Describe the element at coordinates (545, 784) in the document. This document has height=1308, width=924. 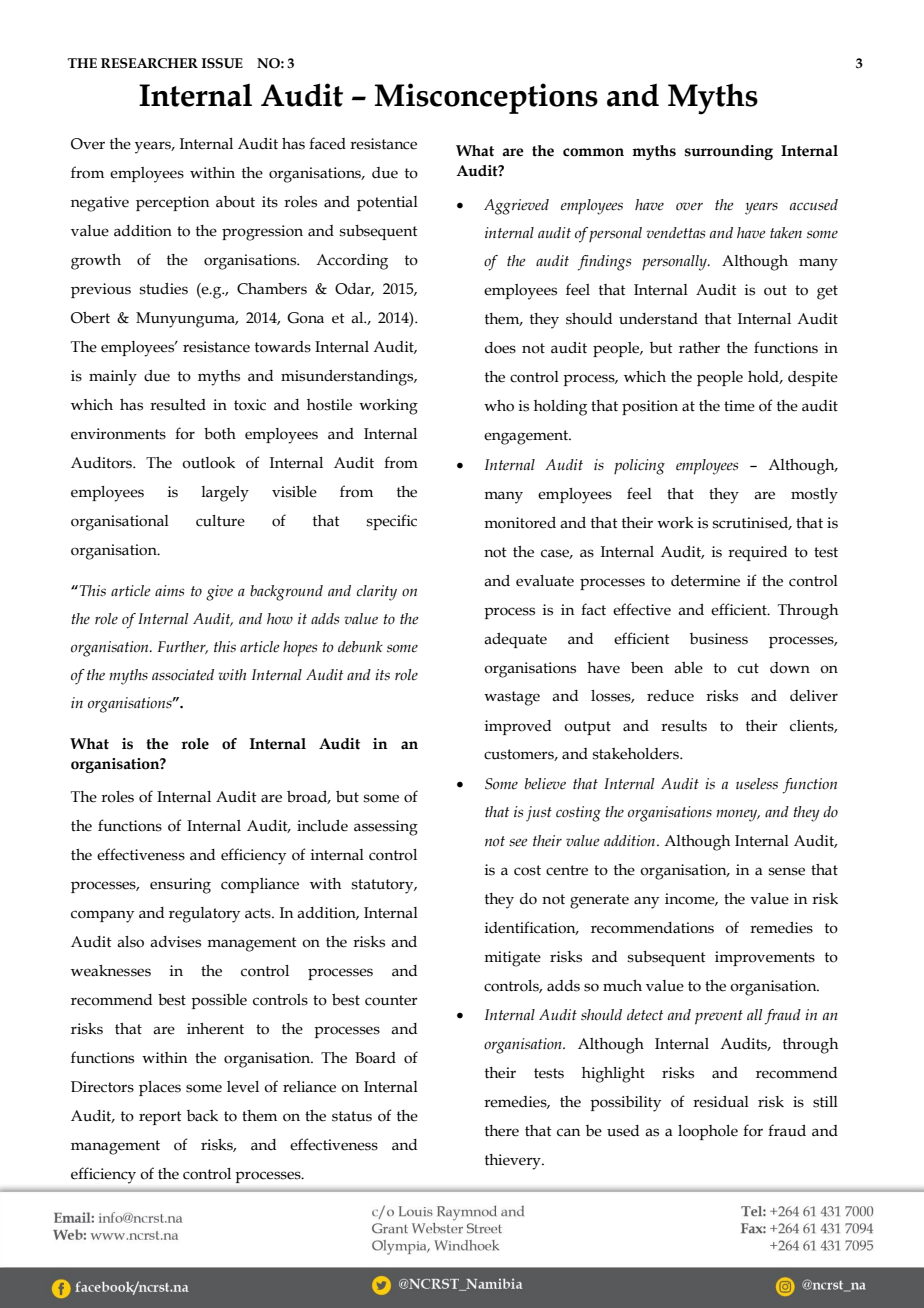
I see `believe` at that location.
